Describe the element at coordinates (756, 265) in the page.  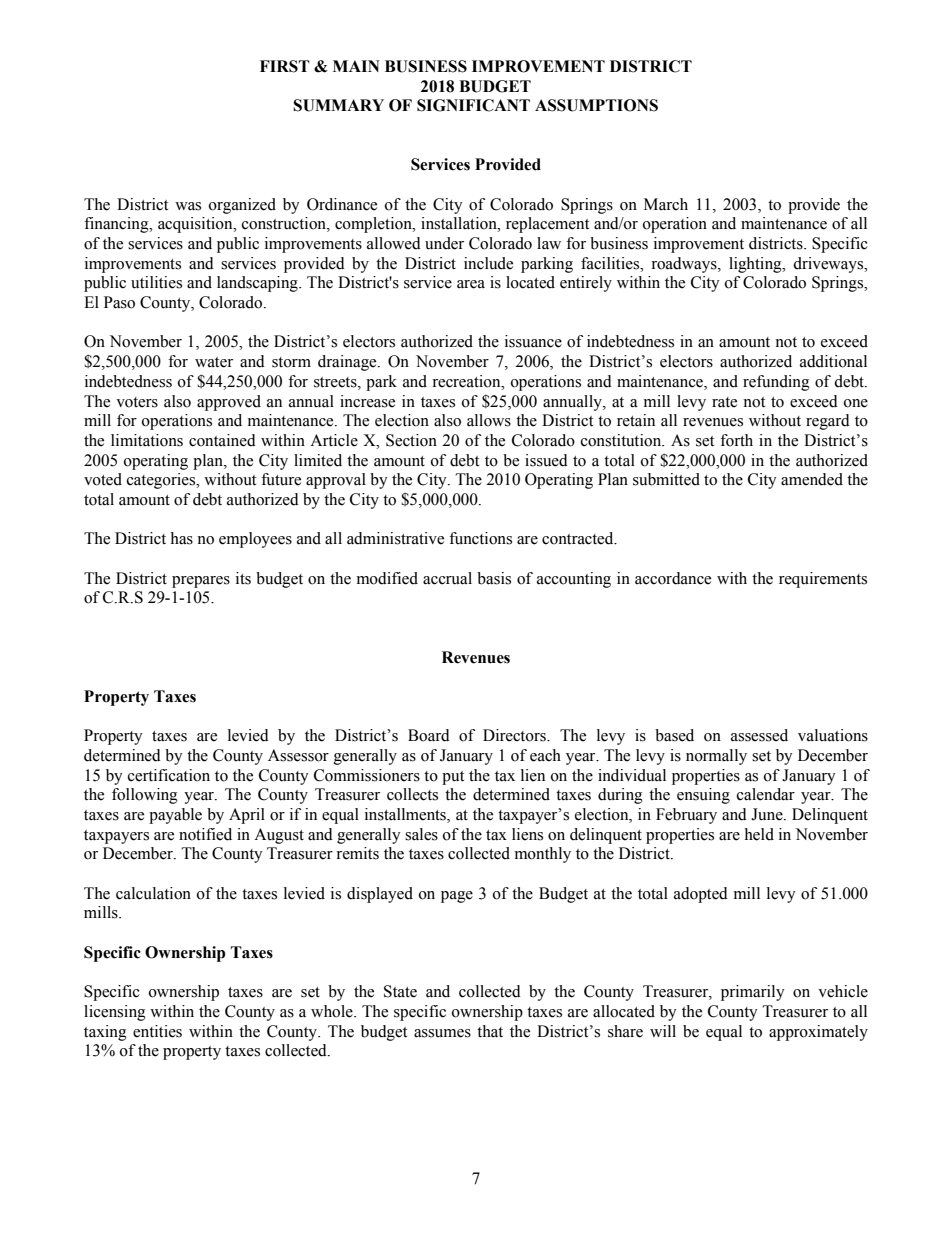
I see `lighting` at that location.
